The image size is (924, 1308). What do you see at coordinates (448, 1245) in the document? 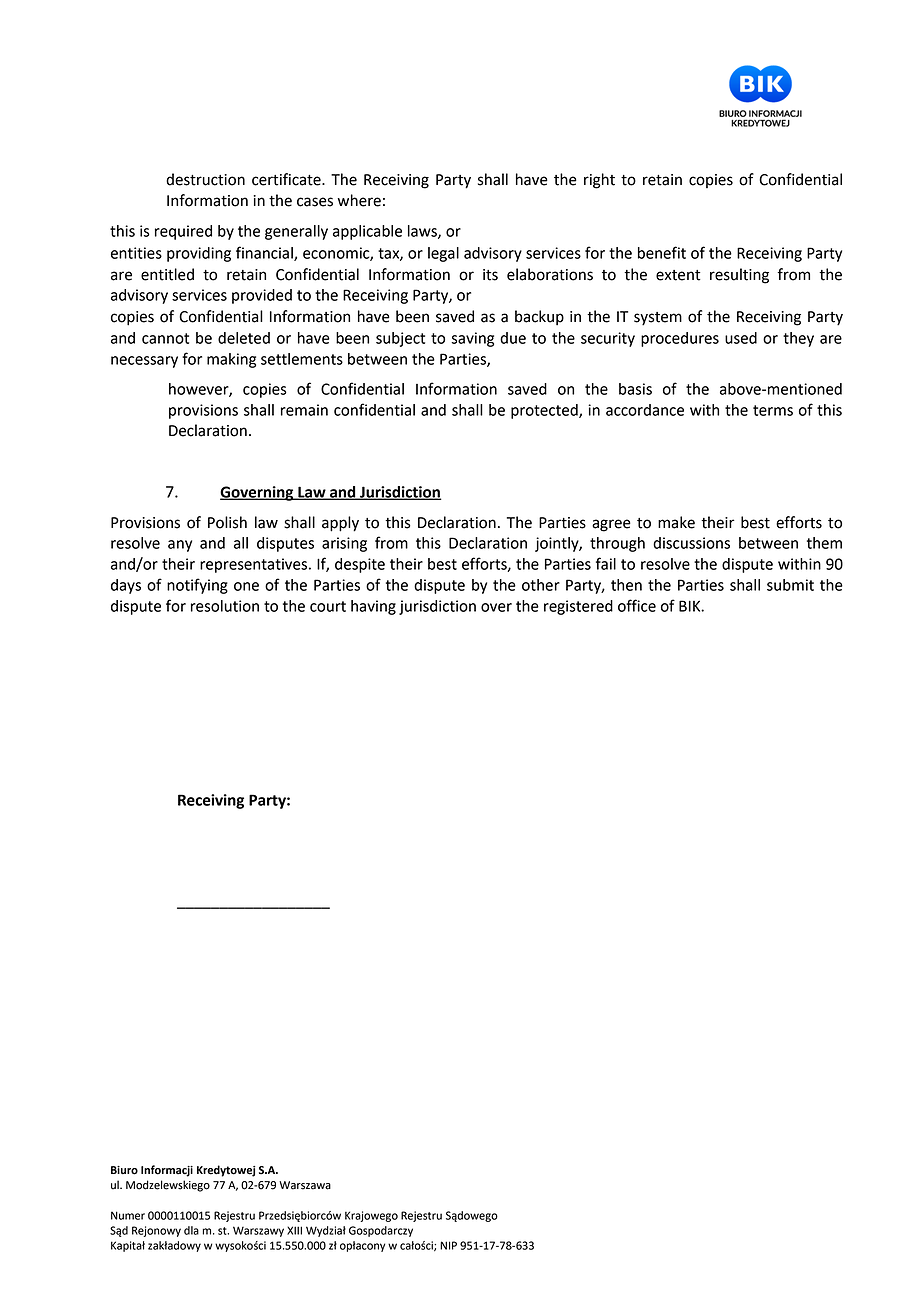
I see `NIP` at bounding box center [448, 1245].
